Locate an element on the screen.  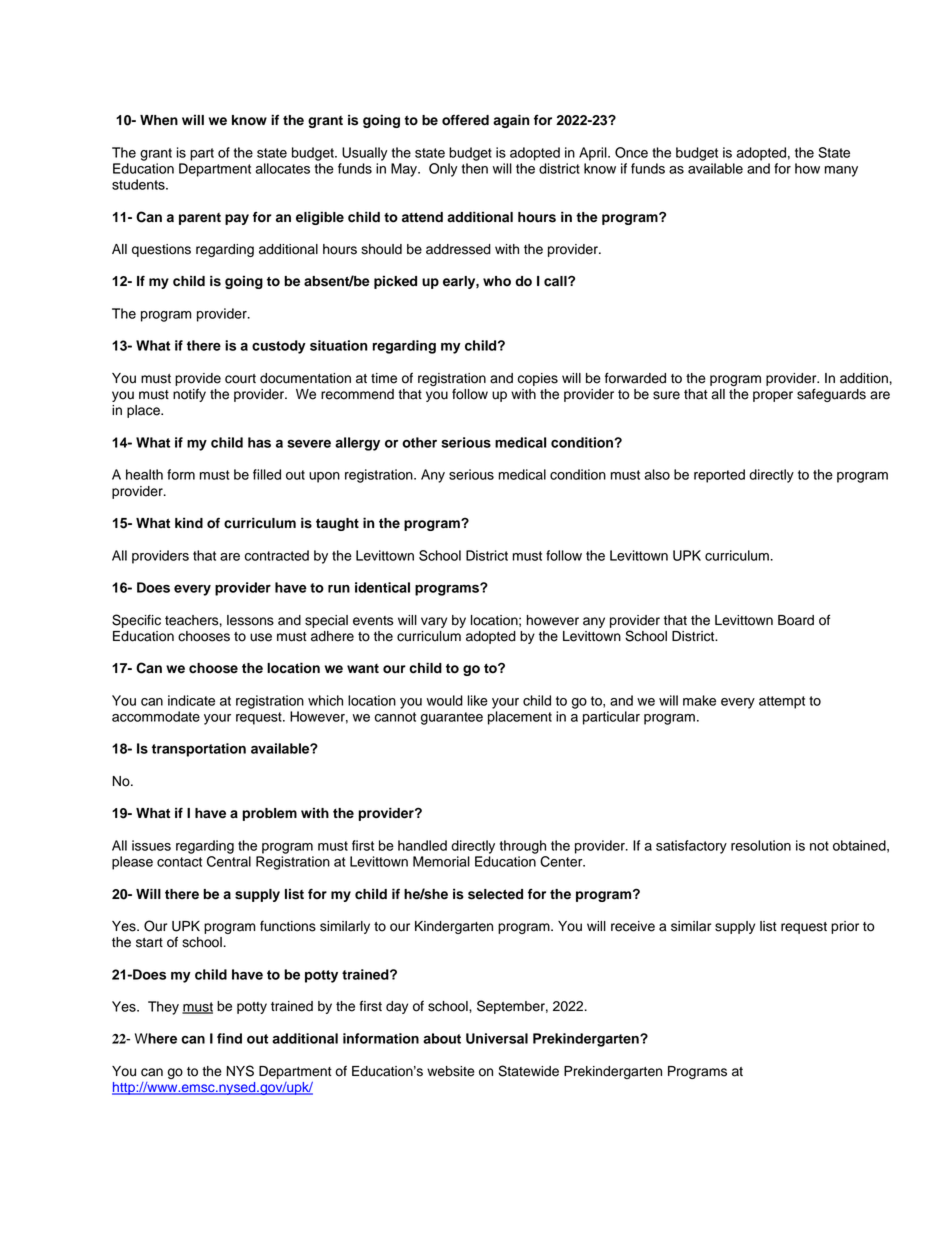
copies is located at coordinates (538, 379).
